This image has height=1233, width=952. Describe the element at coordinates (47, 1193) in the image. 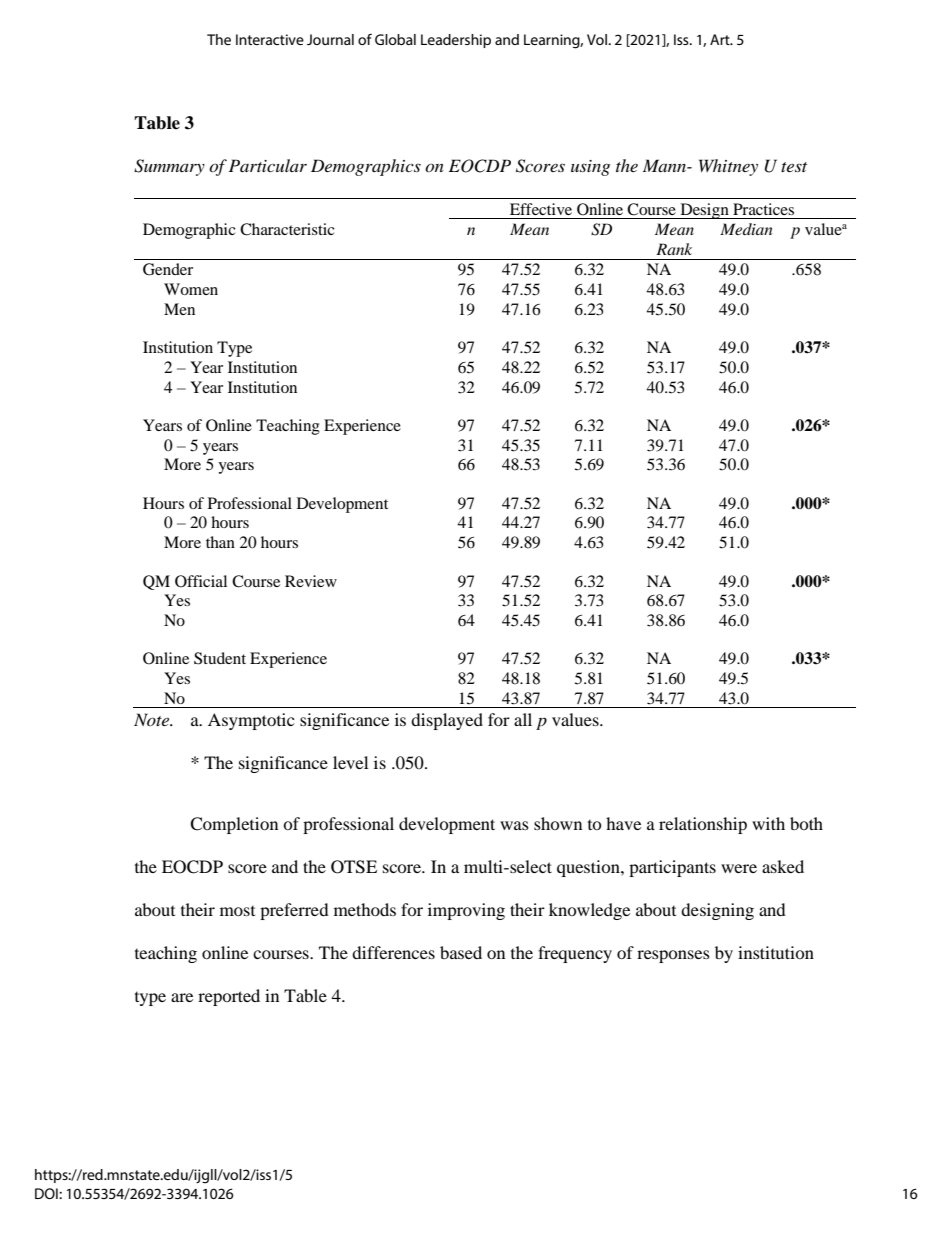

I see `DOI` at that location.
